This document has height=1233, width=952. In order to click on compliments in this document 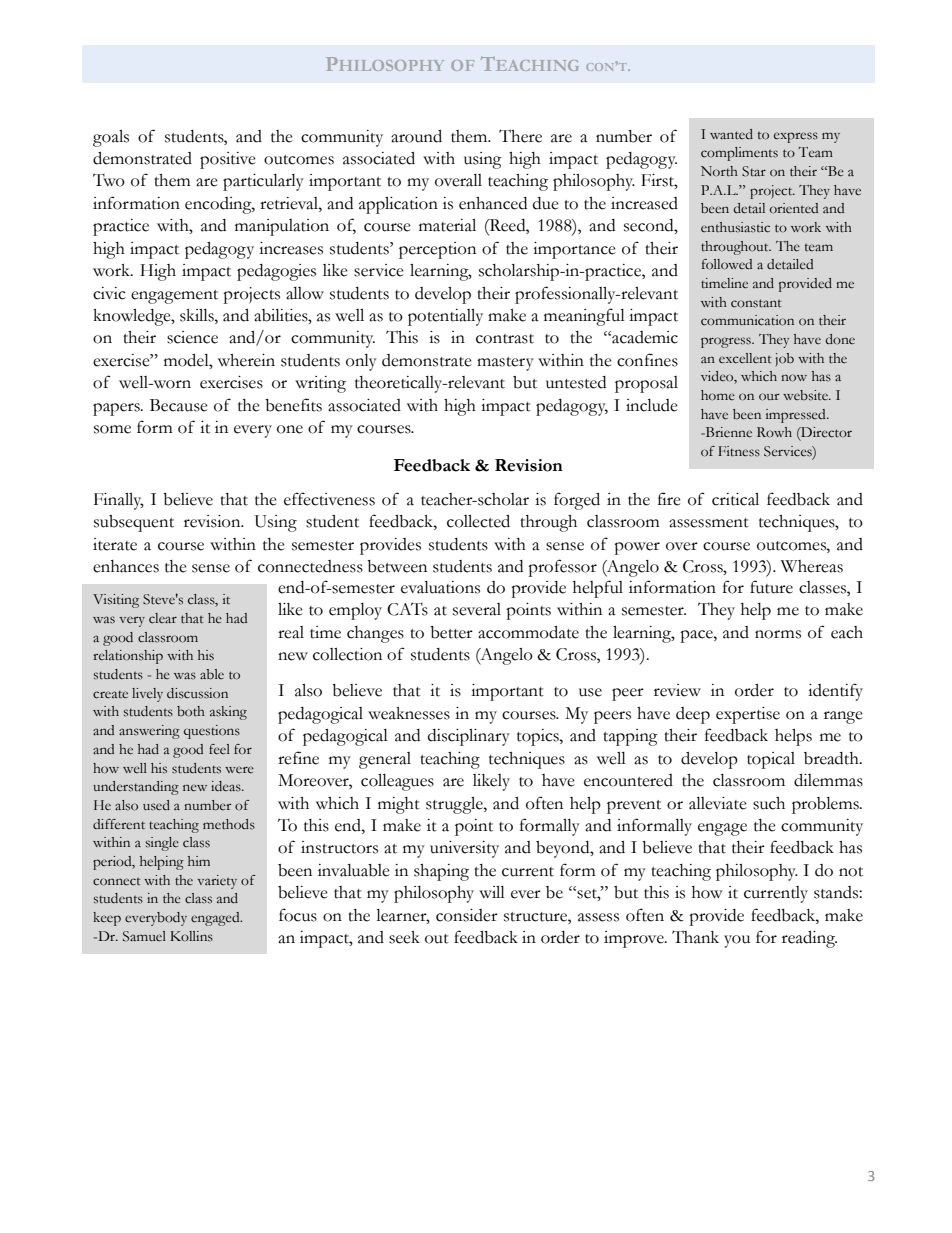, I will do `click(739, 154)`.
